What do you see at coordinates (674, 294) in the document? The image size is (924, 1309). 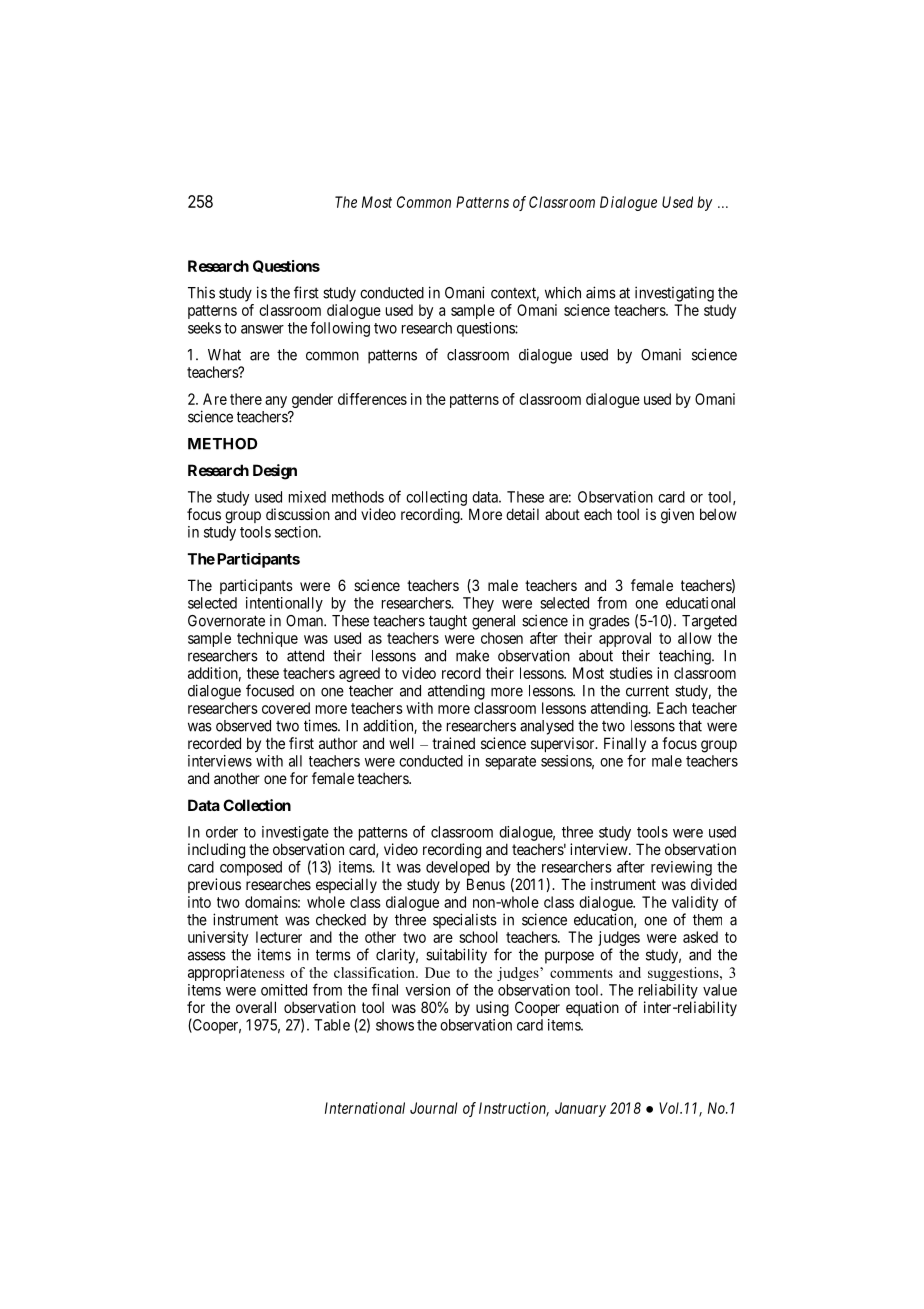 I see `investigating` at bounding box center [674, 294].
